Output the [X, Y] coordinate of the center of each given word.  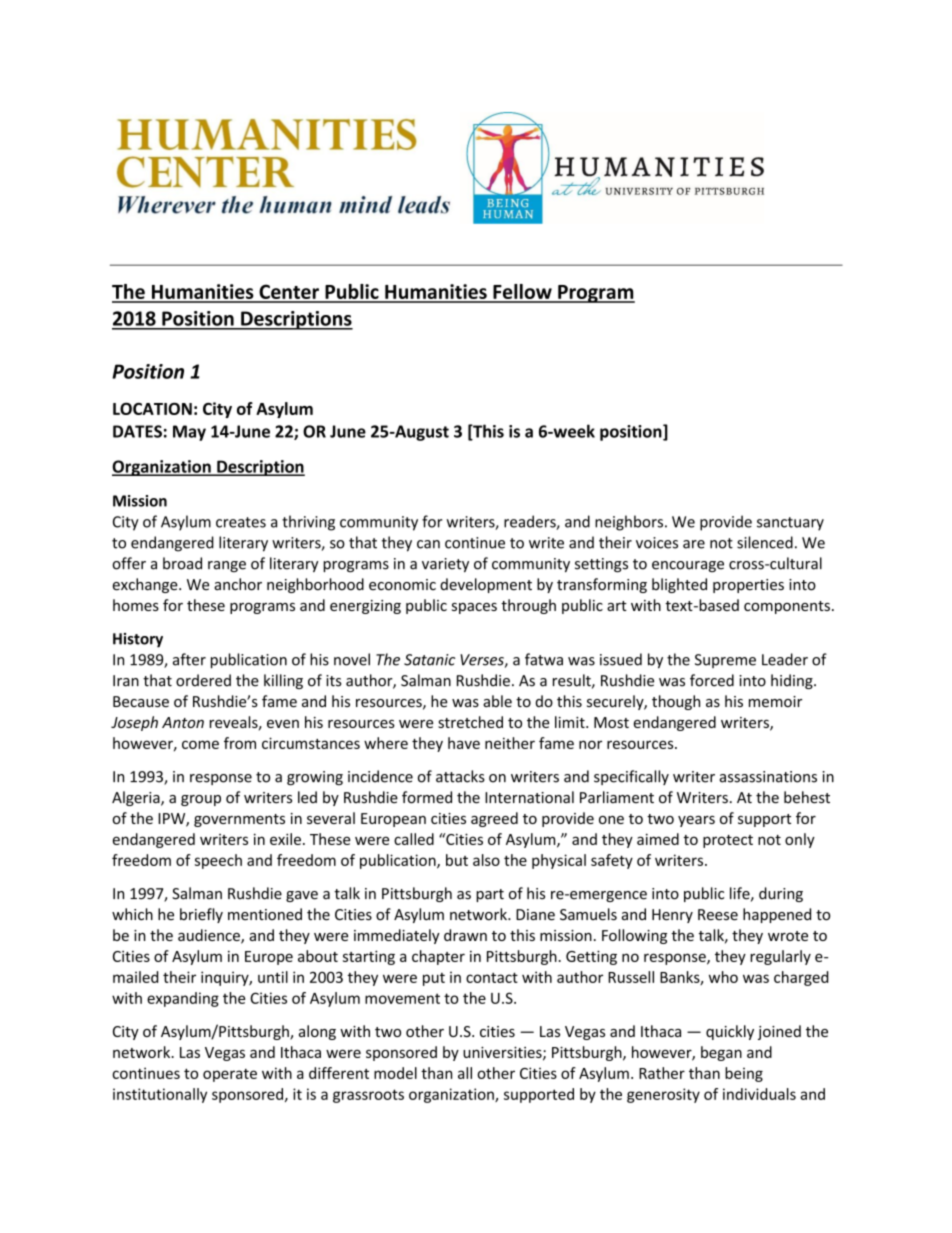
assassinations [768, 777]
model [395, 1073]
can [428, 544]
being [744, 1074]
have [464, 743]
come [200, 744]
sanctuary [790, 524]
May [189, 433]
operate [230, 1075]
